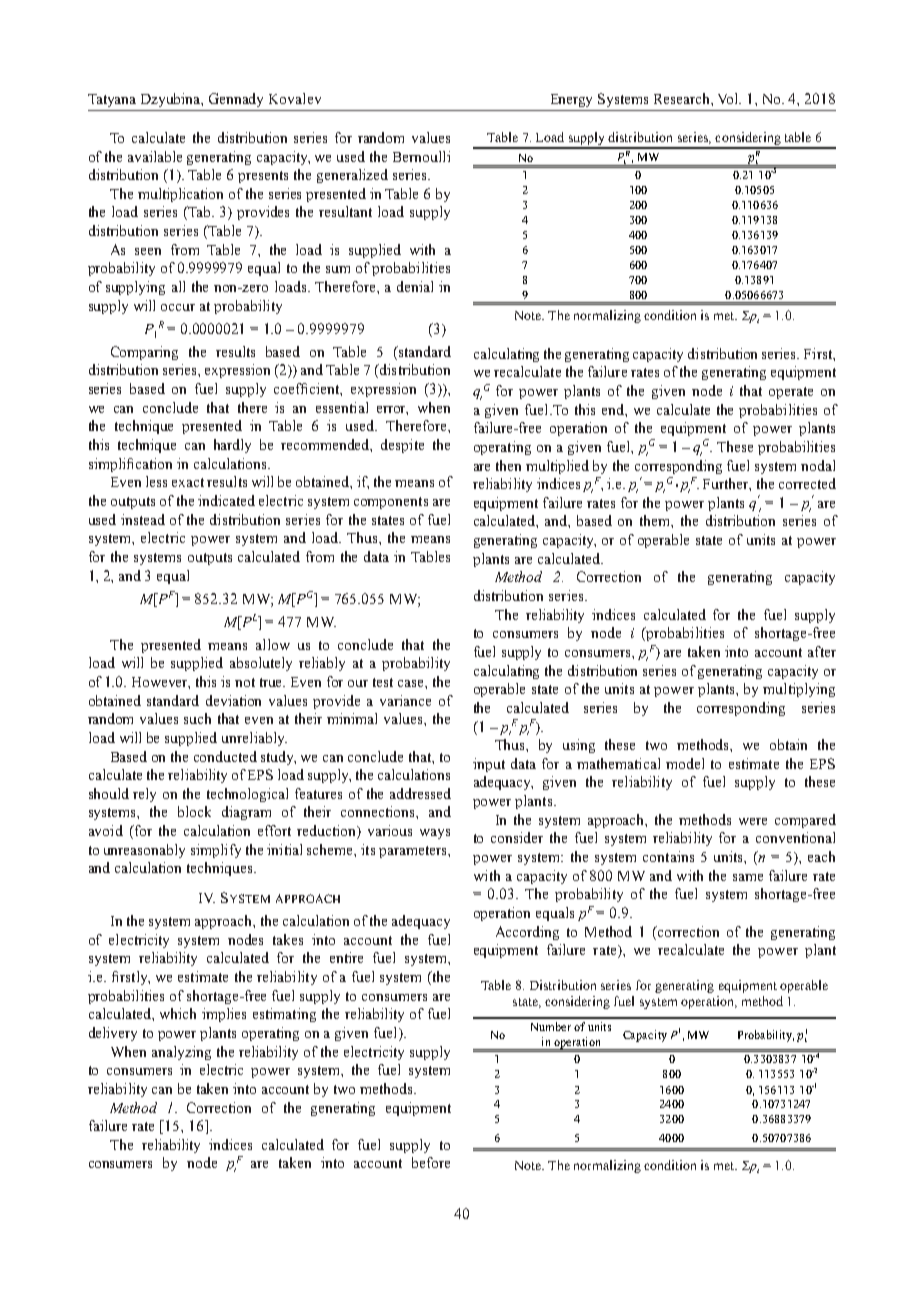 Image resolution: width=924 pixels, height=1308 pixels. I want to click on However, so click(161, 683).
